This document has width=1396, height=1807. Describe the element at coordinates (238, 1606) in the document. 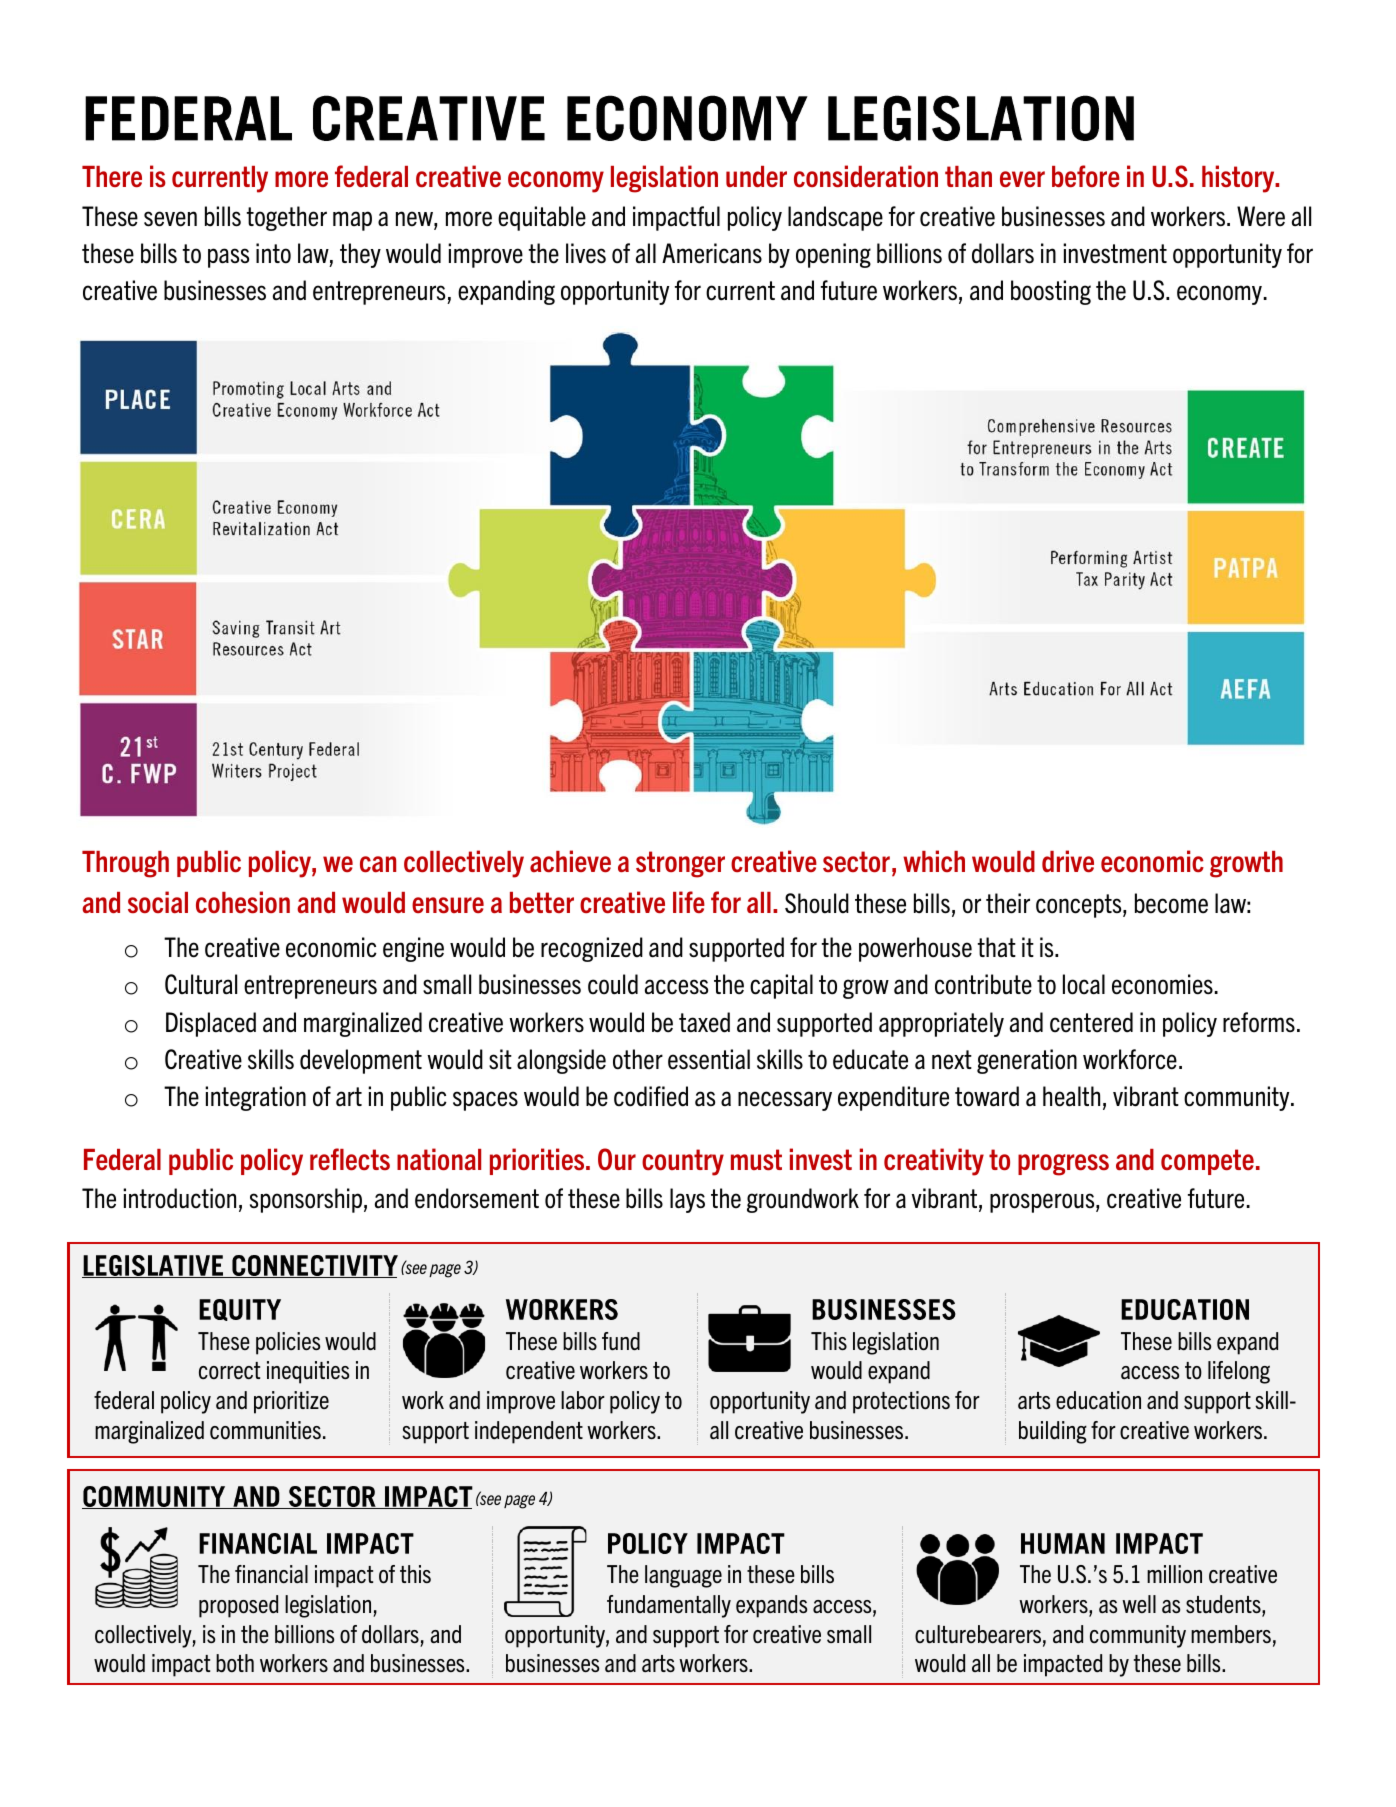

I see `proposed` at that location.
